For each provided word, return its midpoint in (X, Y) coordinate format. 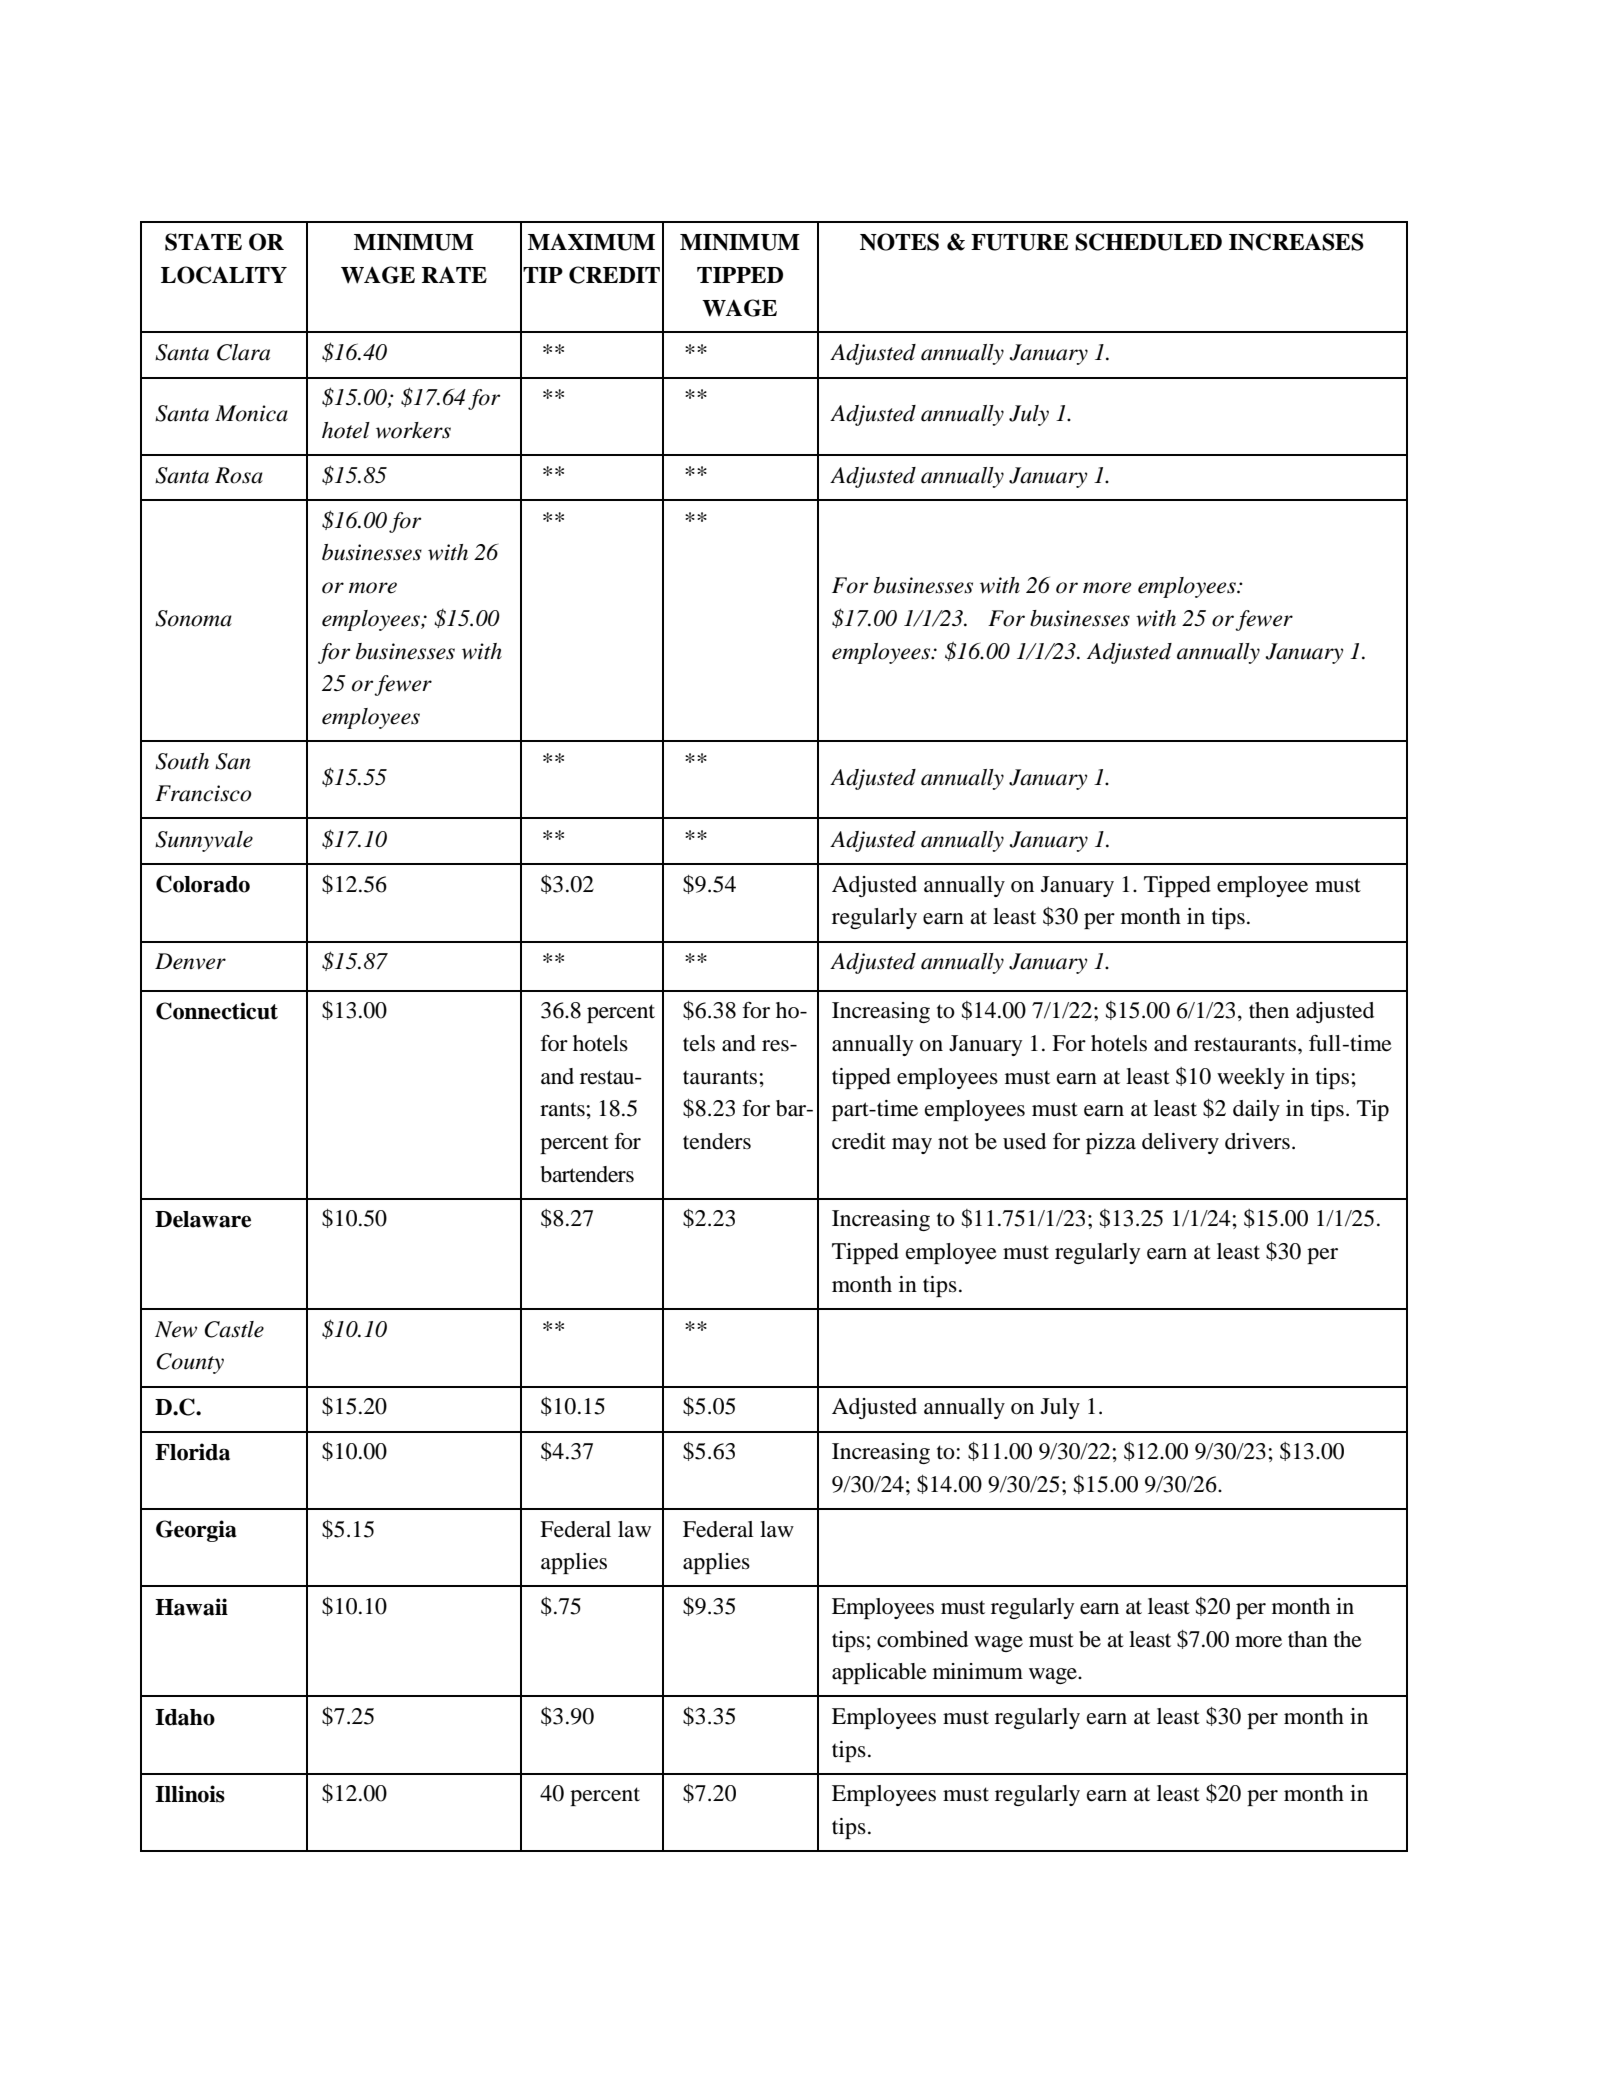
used (1024, 1141)
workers (413, 430)
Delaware (203, 1219)
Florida (192, 1452)
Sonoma (193, 618)
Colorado (203, 884)
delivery (1180, 1143)
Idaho (185, 1717)
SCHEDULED (1148, 242)
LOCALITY (224, 275)
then (1269, 1010)
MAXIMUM (591, 242)
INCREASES (1296, 242)
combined (922, 1639)
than (1308, 1639)
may (912, 1146)
